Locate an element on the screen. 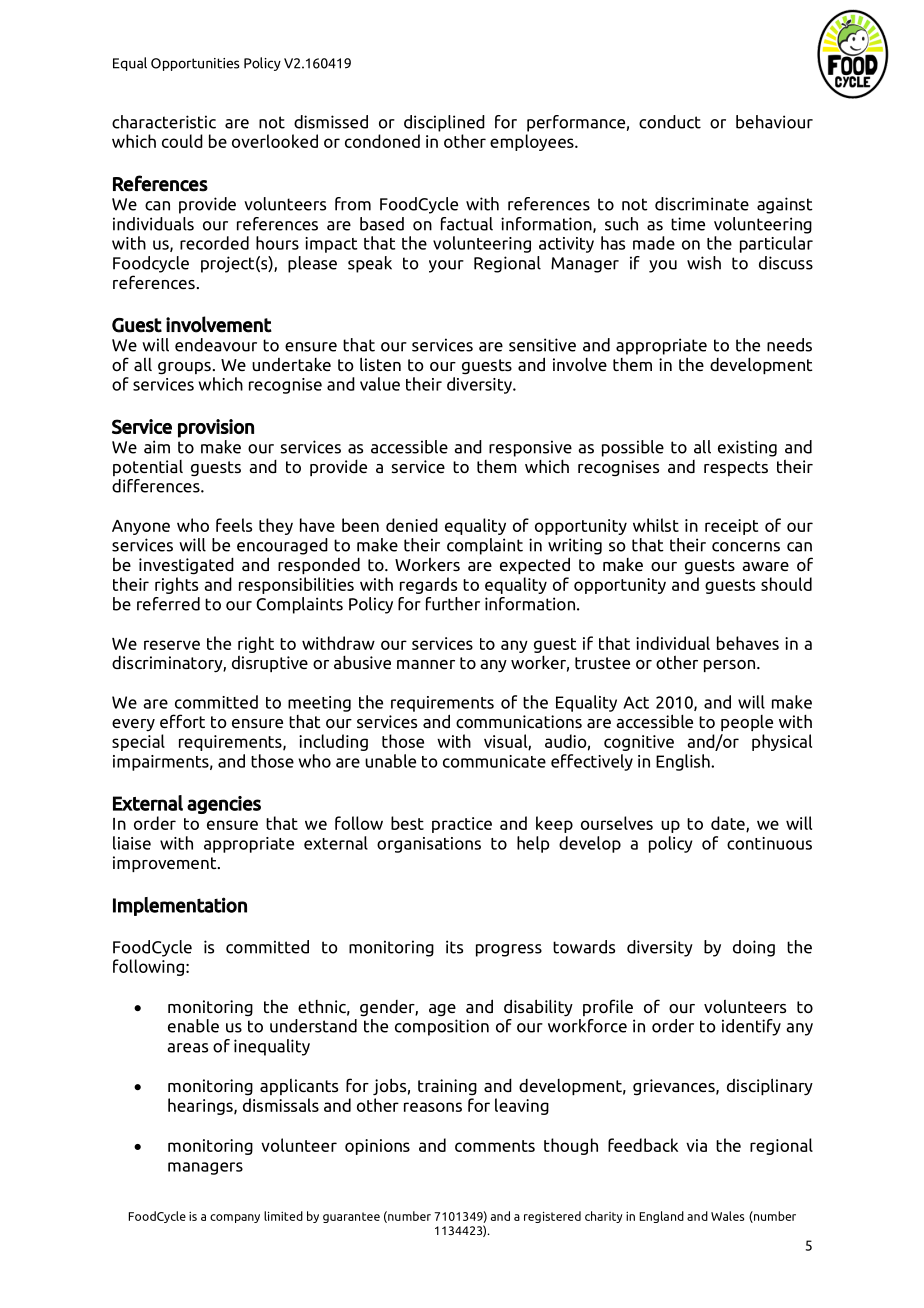  respects is located at coordinates (736, 468).
